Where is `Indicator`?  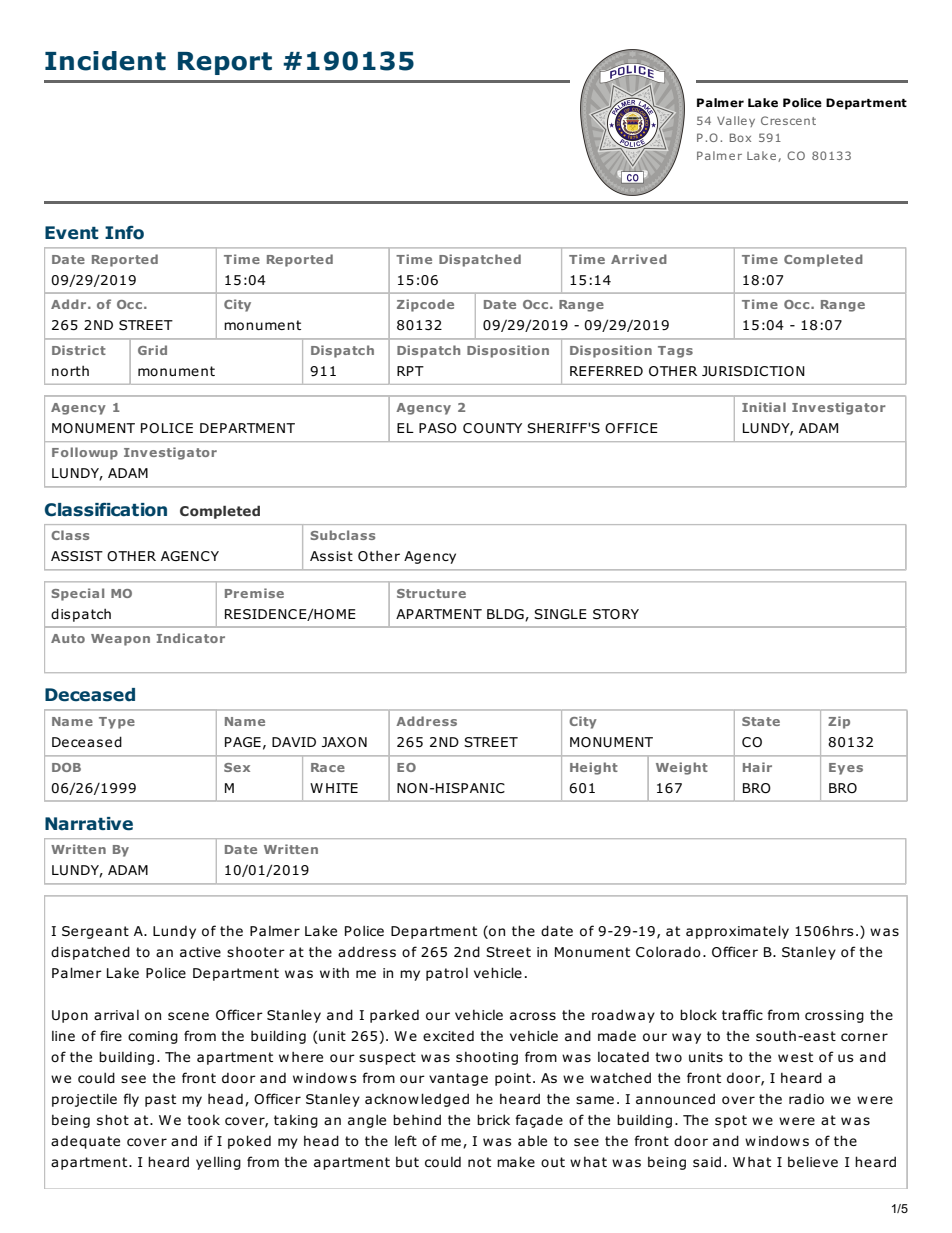
Indicator is located at coordinates (191, 638).
